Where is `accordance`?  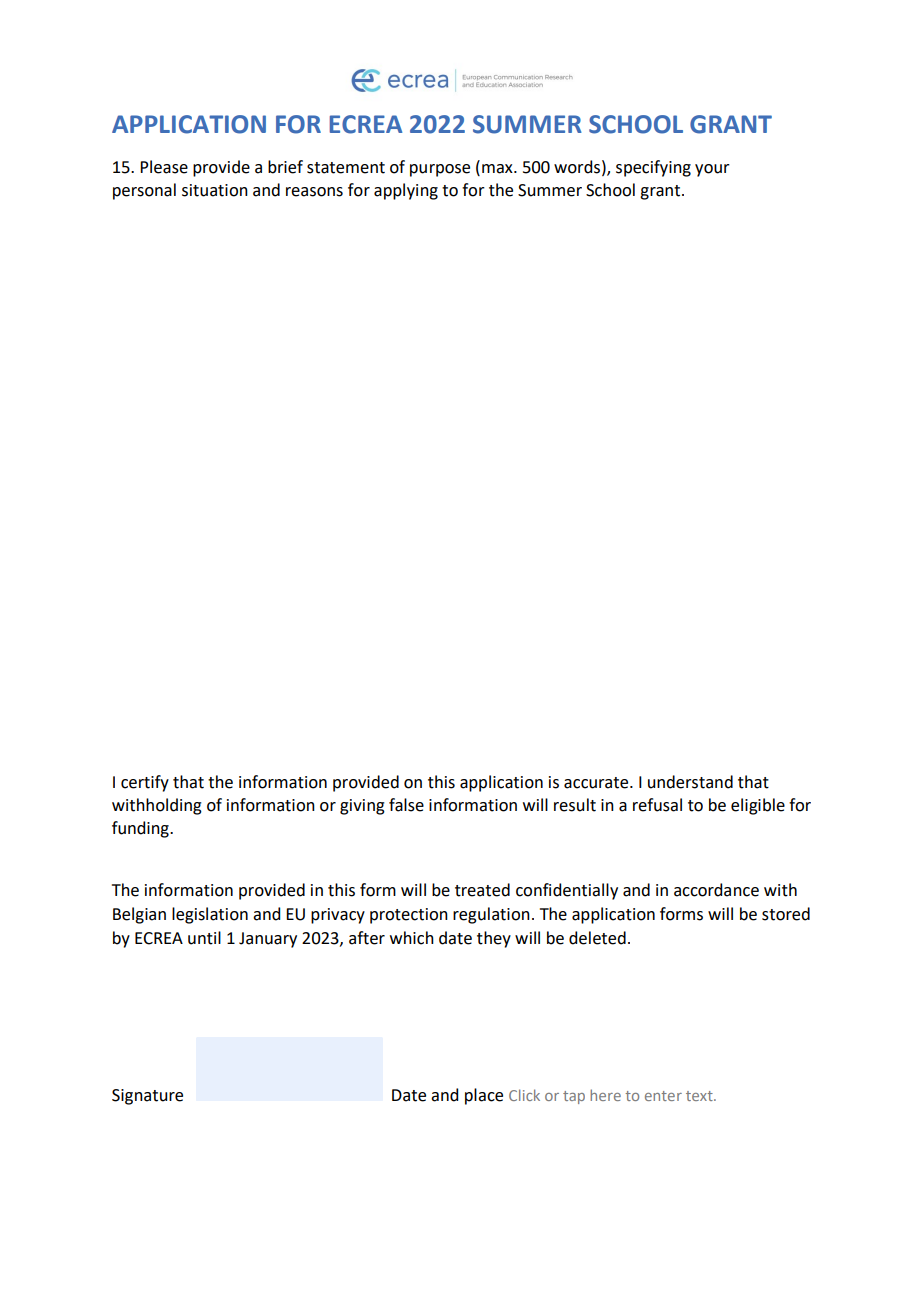
accordance is located at coordinates (716, 890).
